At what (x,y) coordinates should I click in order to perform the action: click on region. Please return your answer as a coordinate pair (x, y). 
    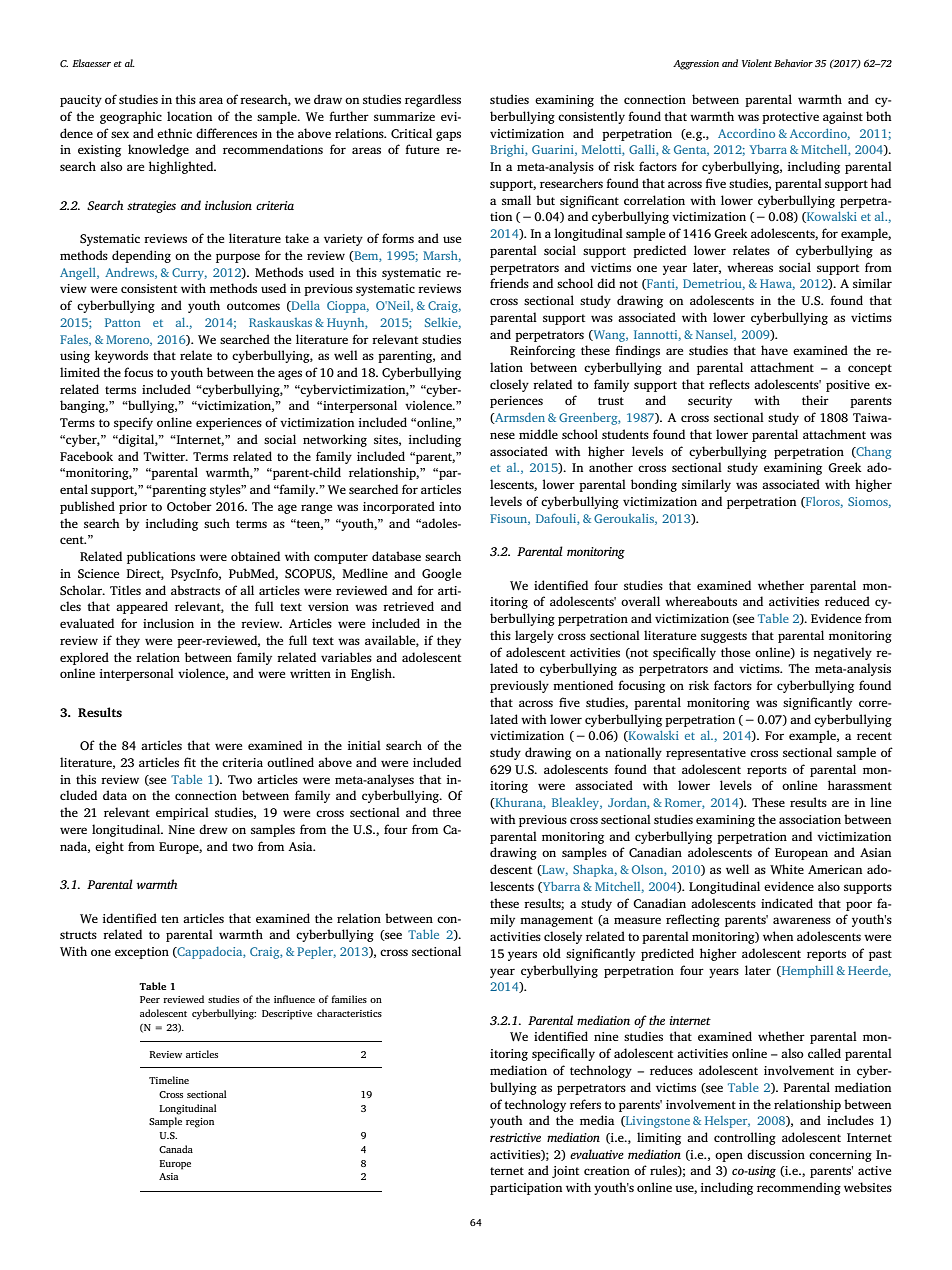
    Looking at the image, I should click on (200, 1123).
